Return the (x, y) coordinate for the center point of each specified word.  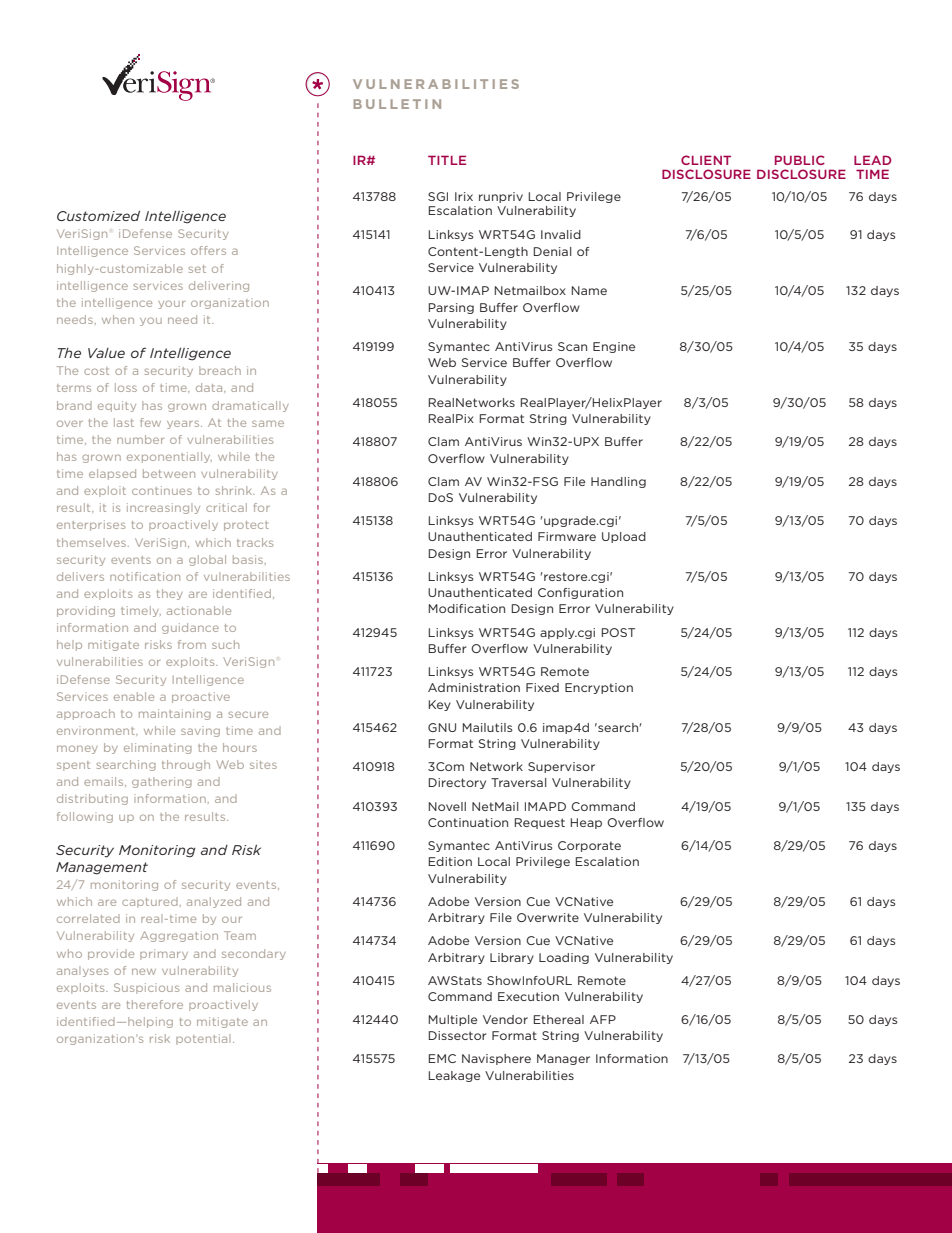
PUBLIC (800, 160)
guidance (190, 628)
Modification (466, 608)
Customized (98, 216)
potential (203, 1039)
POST (618, 632)
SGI (438, 196)
